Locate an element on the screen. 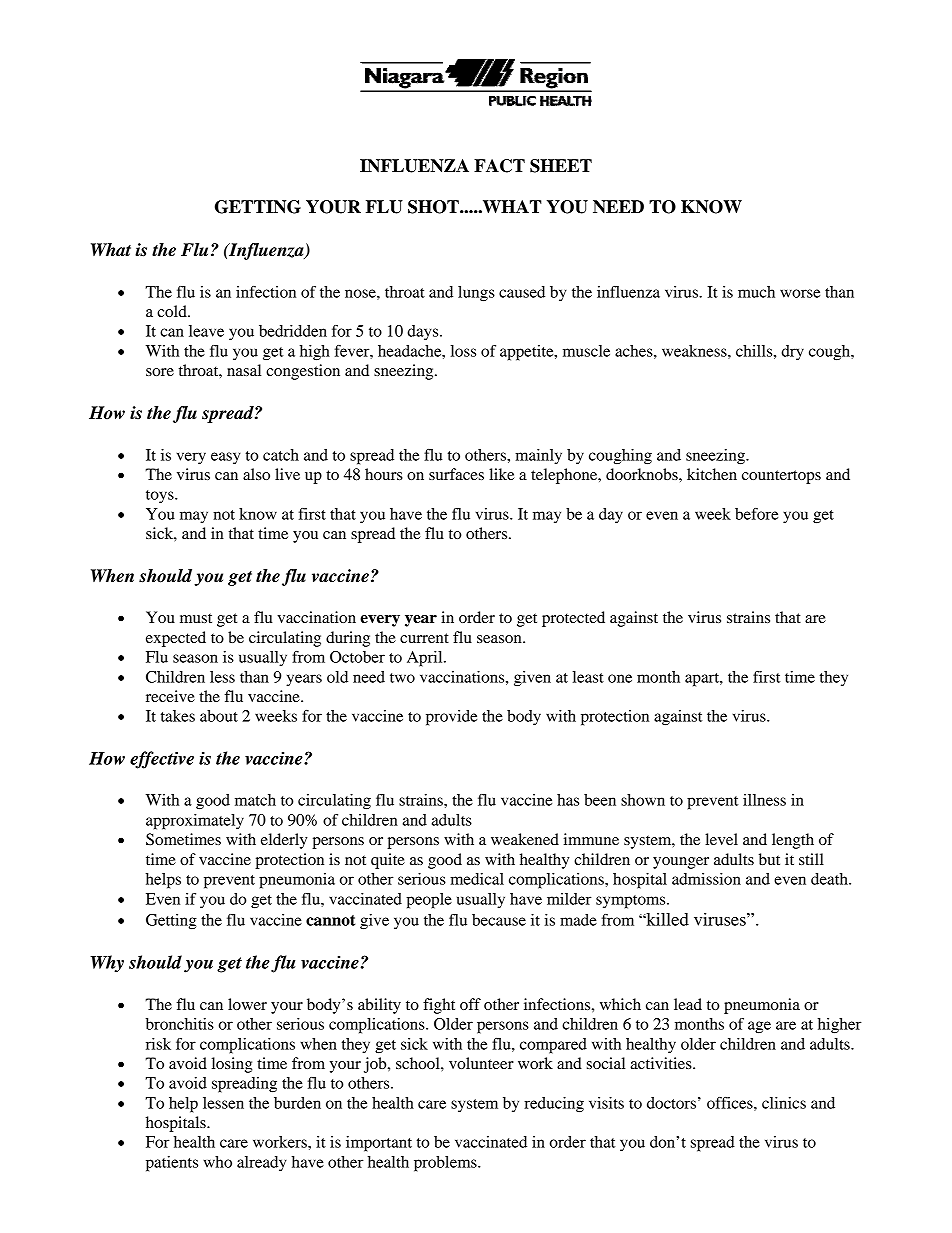  surfaces is located at coordinates (456, 474).
